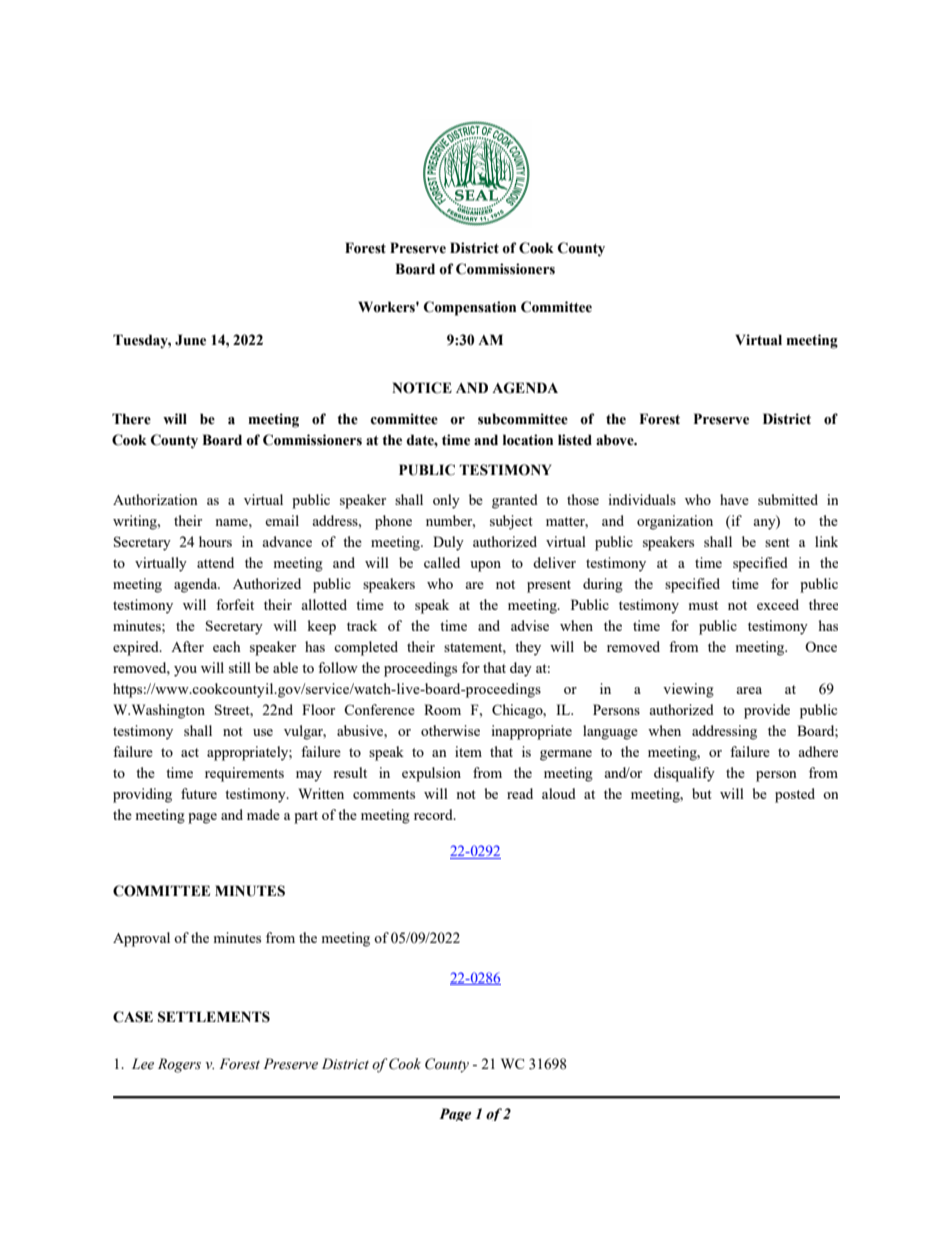 The width and height of the screenshot is (952, 1233). Describe the element at coordinates (520, 793) in the screenshot. I see `read` at that location.
